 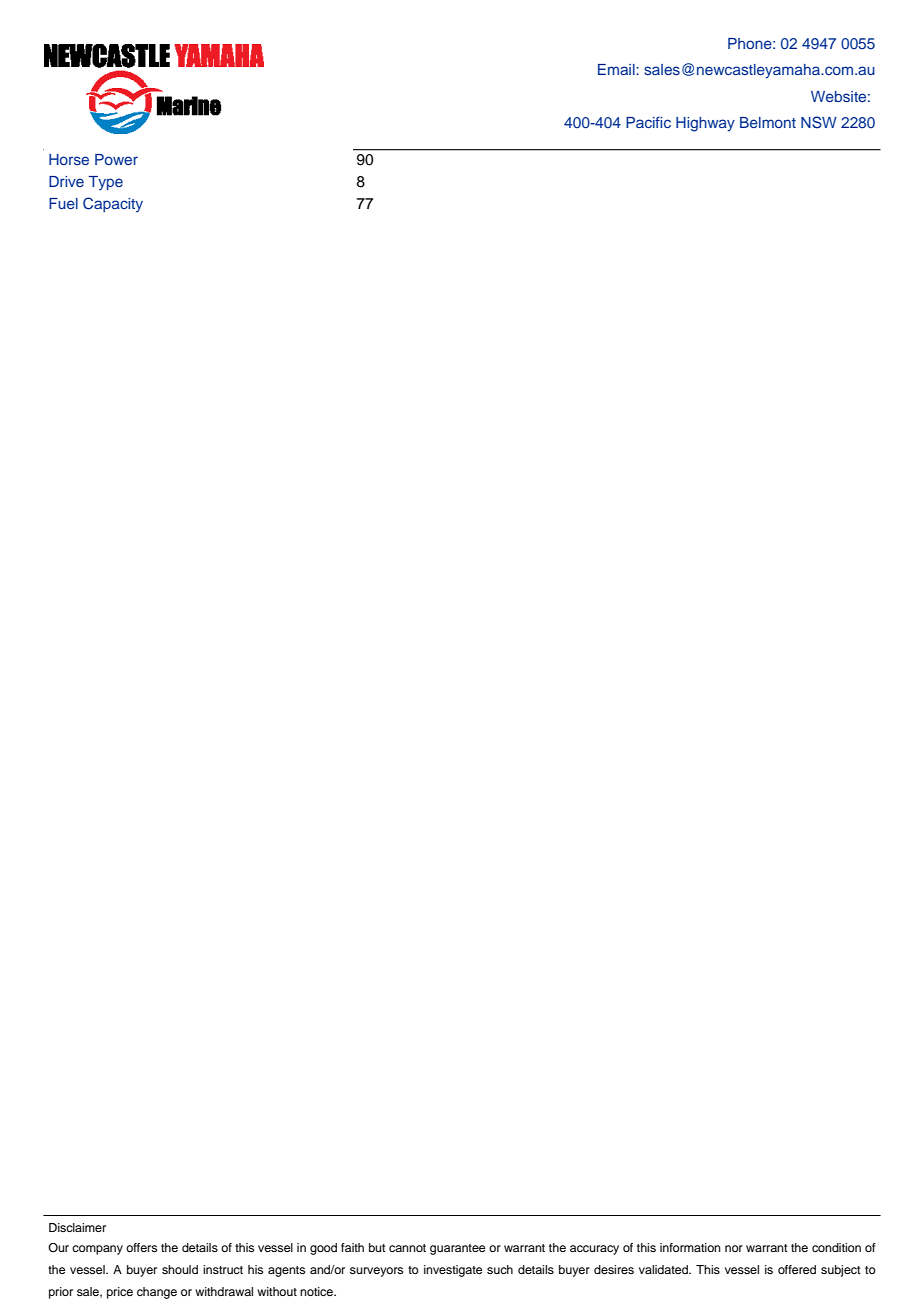 I want to click on Fuel, so click(x=63, y=203).
